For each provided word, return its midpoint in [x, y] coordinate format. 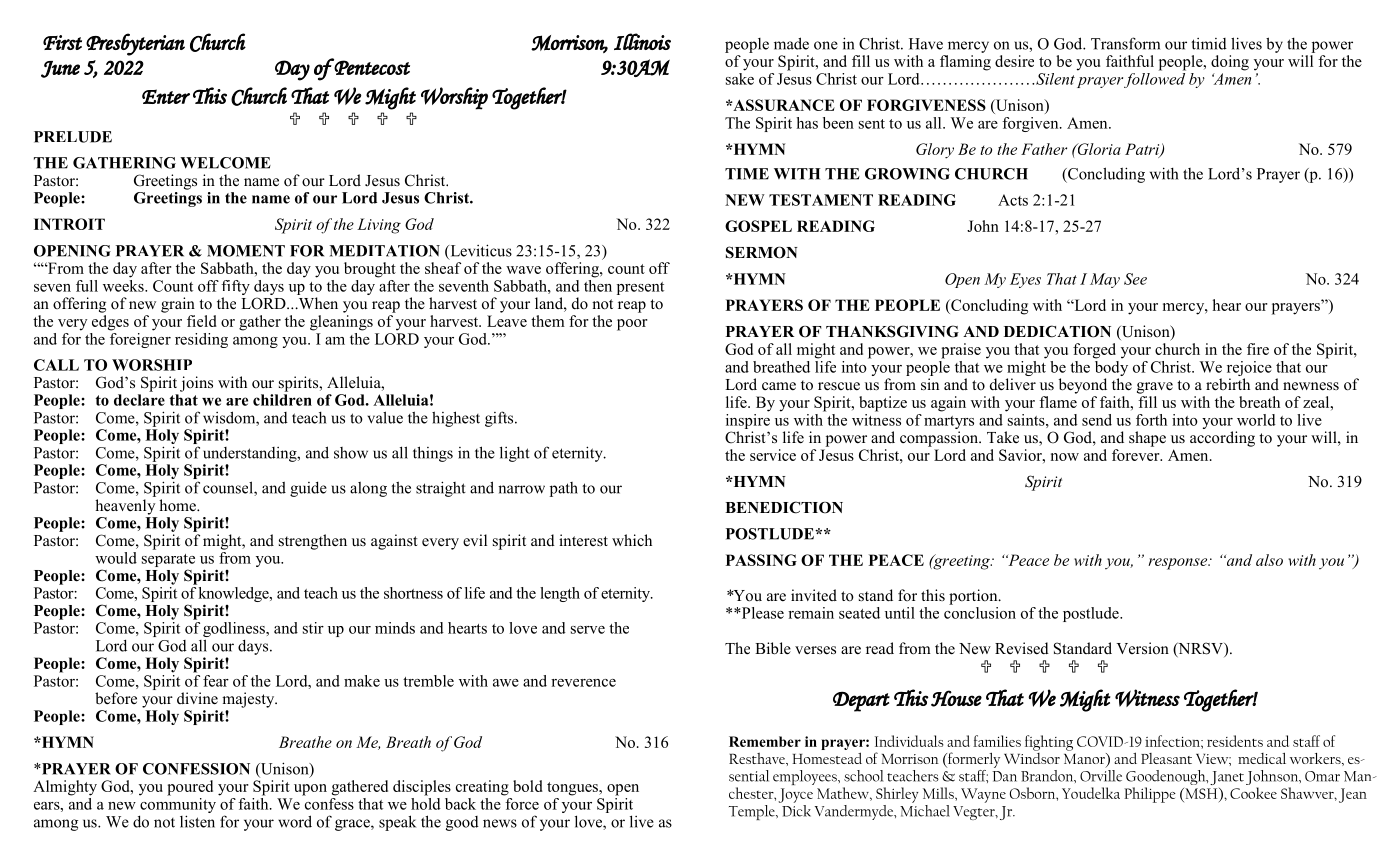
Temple [753, 812]
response [1179, 564]
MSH [1201, 793]
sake [740, 77]
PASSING [761, 560]
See [1135, 279]
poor [632, 325]
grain [178, 305]
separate [168, 562]
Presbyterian [135, 44]
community [177, 805]
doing [1230, 63]
